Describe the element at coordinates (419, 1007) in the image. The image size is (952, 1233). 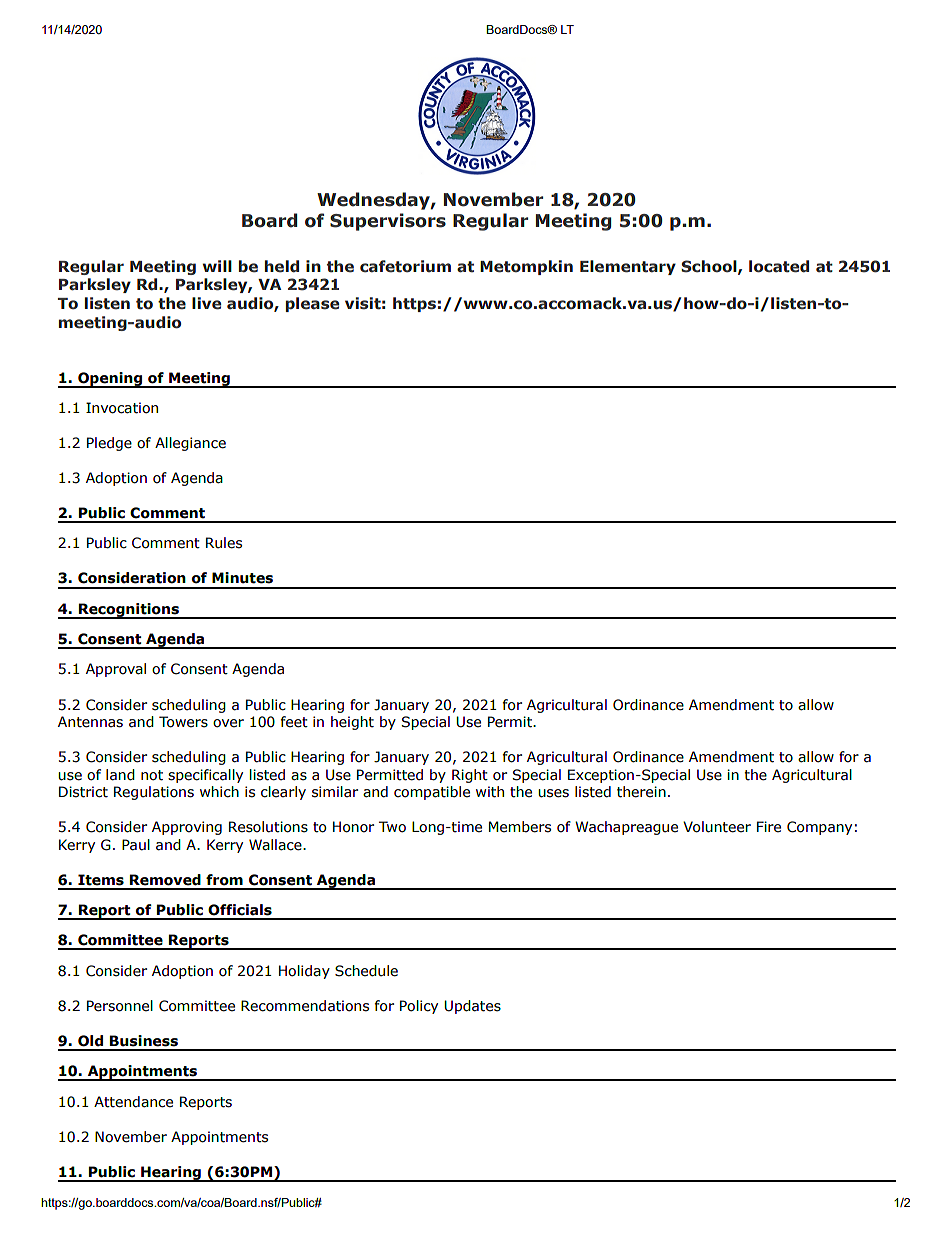
I see `Policy` at that location.
